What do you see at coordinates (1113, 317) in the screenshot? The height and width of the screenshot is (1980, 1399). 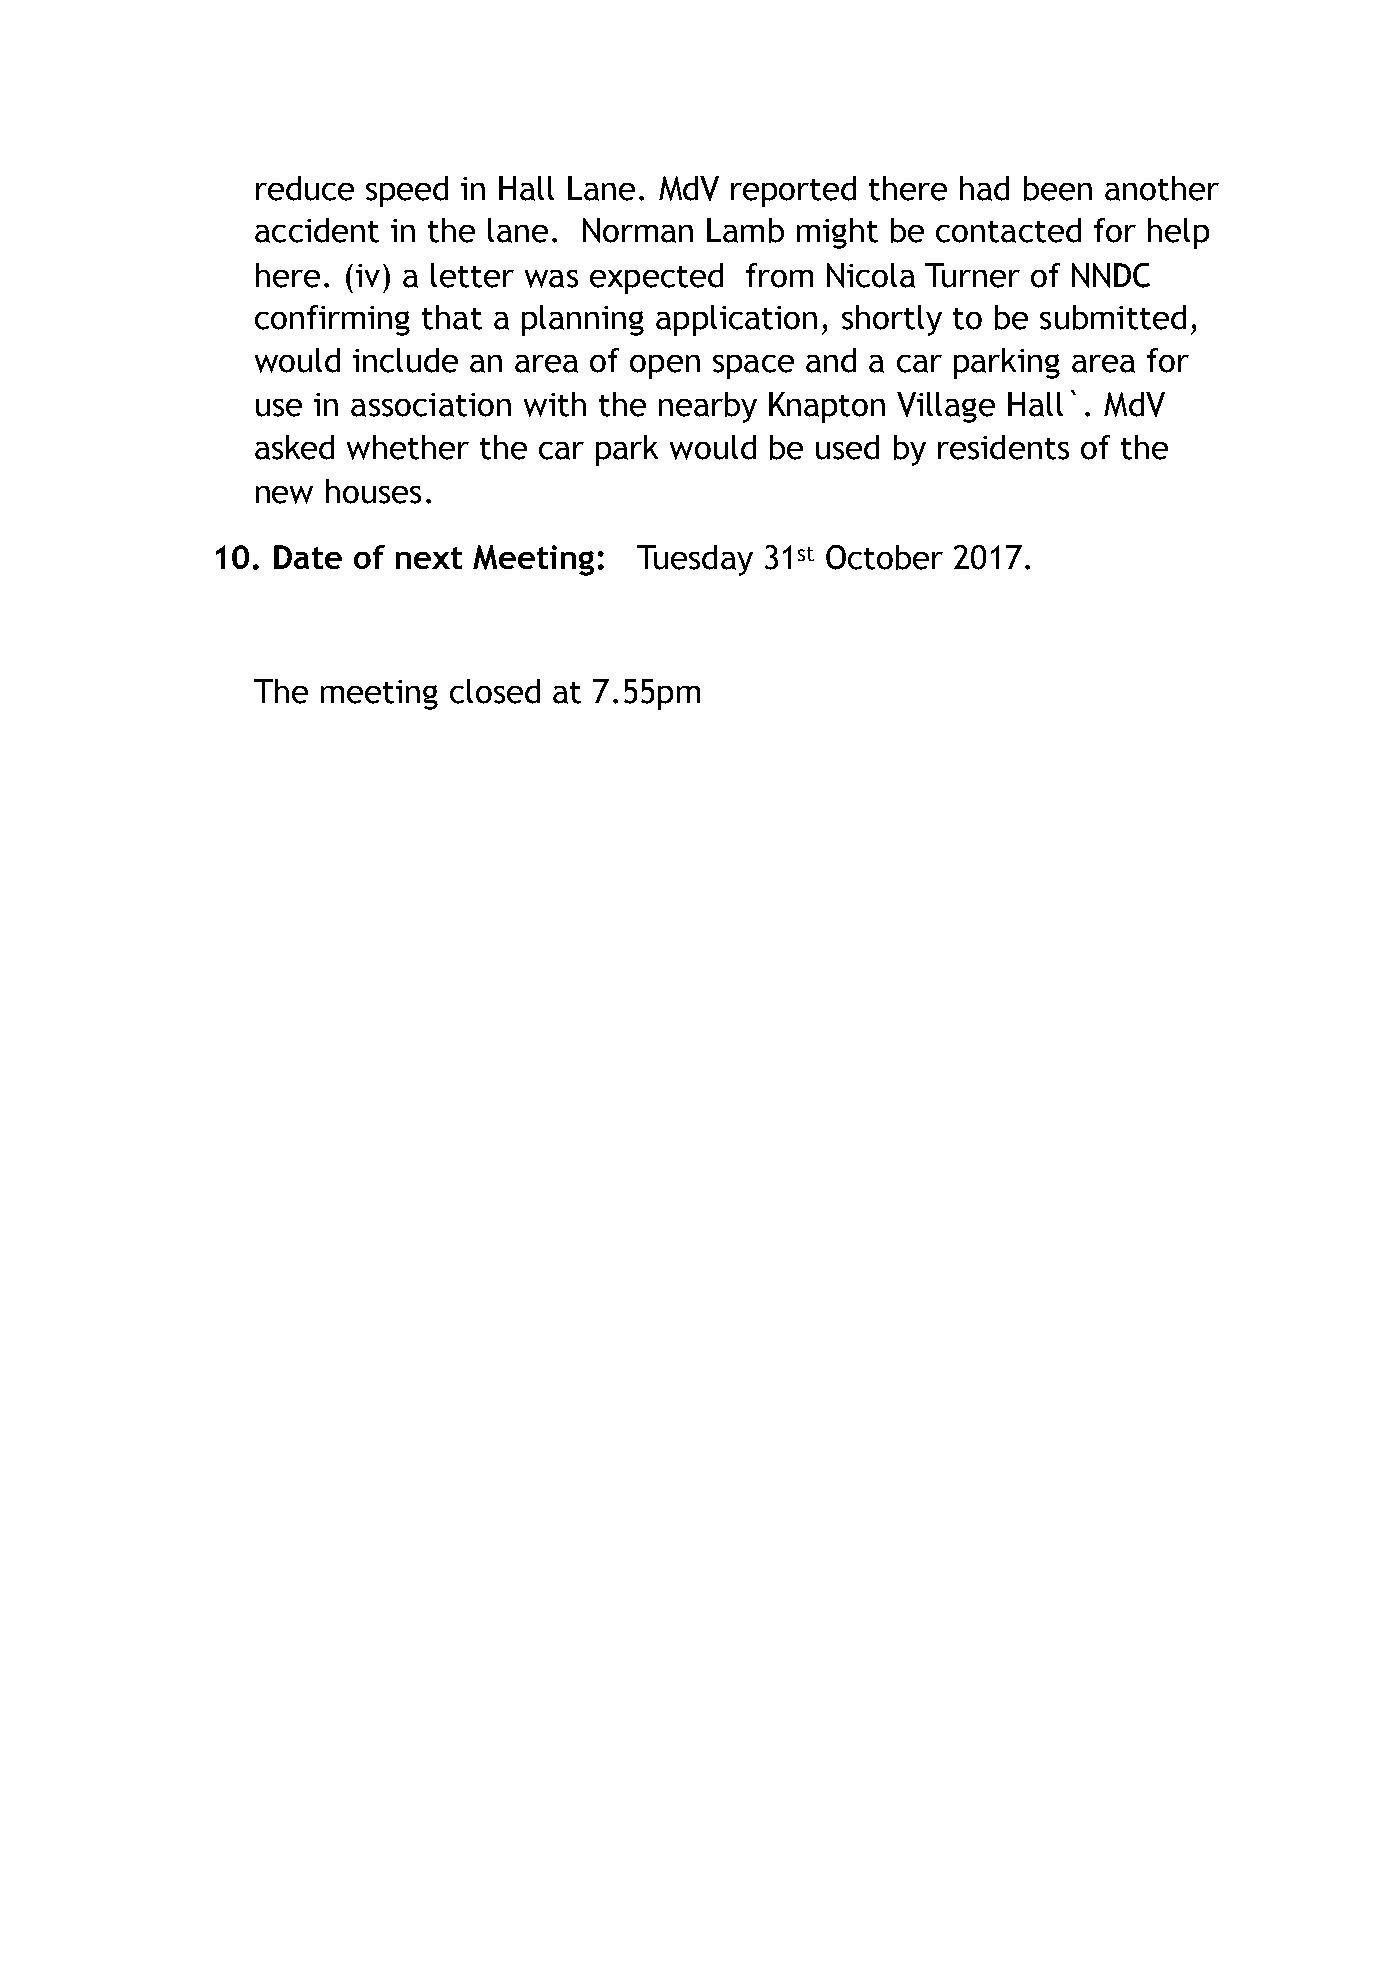 I see `submitted` at bounding box center [1113, 317].
